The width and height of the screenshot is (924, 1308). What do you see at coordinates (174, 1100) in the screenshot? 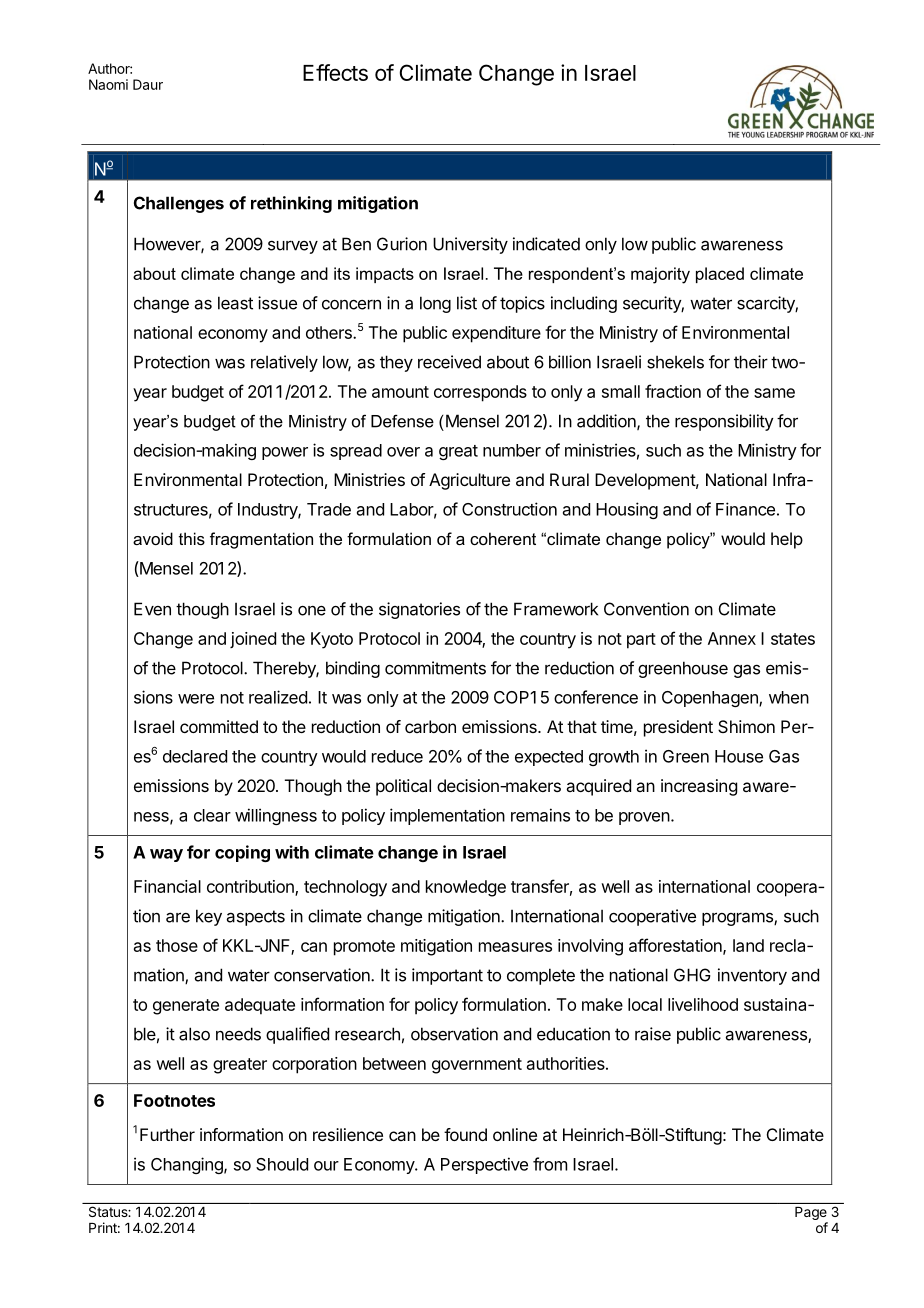
I see `Footnotes` at bounding box center [174, 1100].
